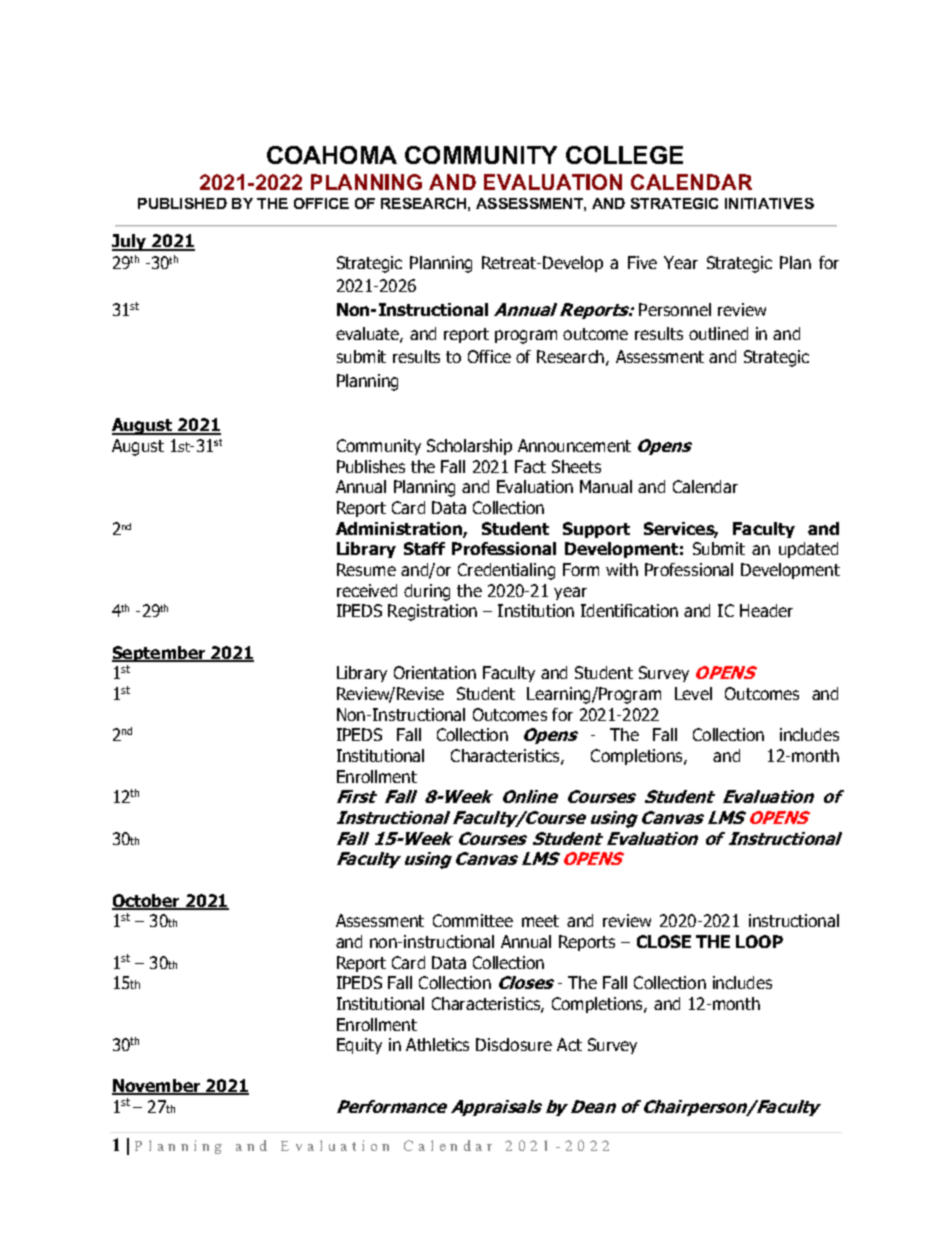  What do you see at coordinates (624, 155) in the screenshot?
I see `COLLEGE` at bounding box center [624, 155].
